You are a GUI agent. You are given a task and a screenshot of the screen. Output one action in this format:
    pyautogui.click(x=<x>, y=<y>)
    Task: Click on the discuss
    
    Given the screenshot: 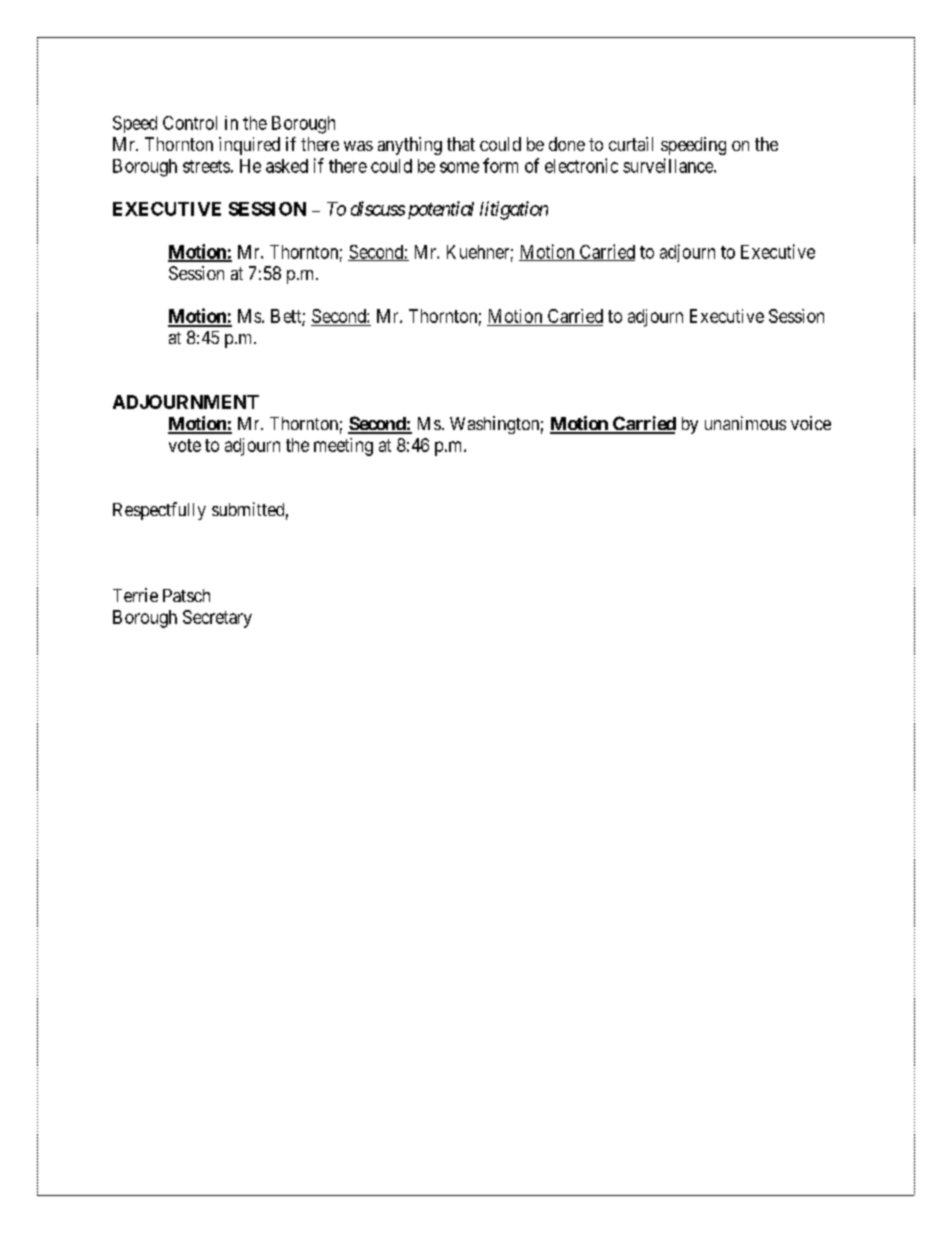 What is the action you would take?
    pyautogui.click(x=378, y=208)
